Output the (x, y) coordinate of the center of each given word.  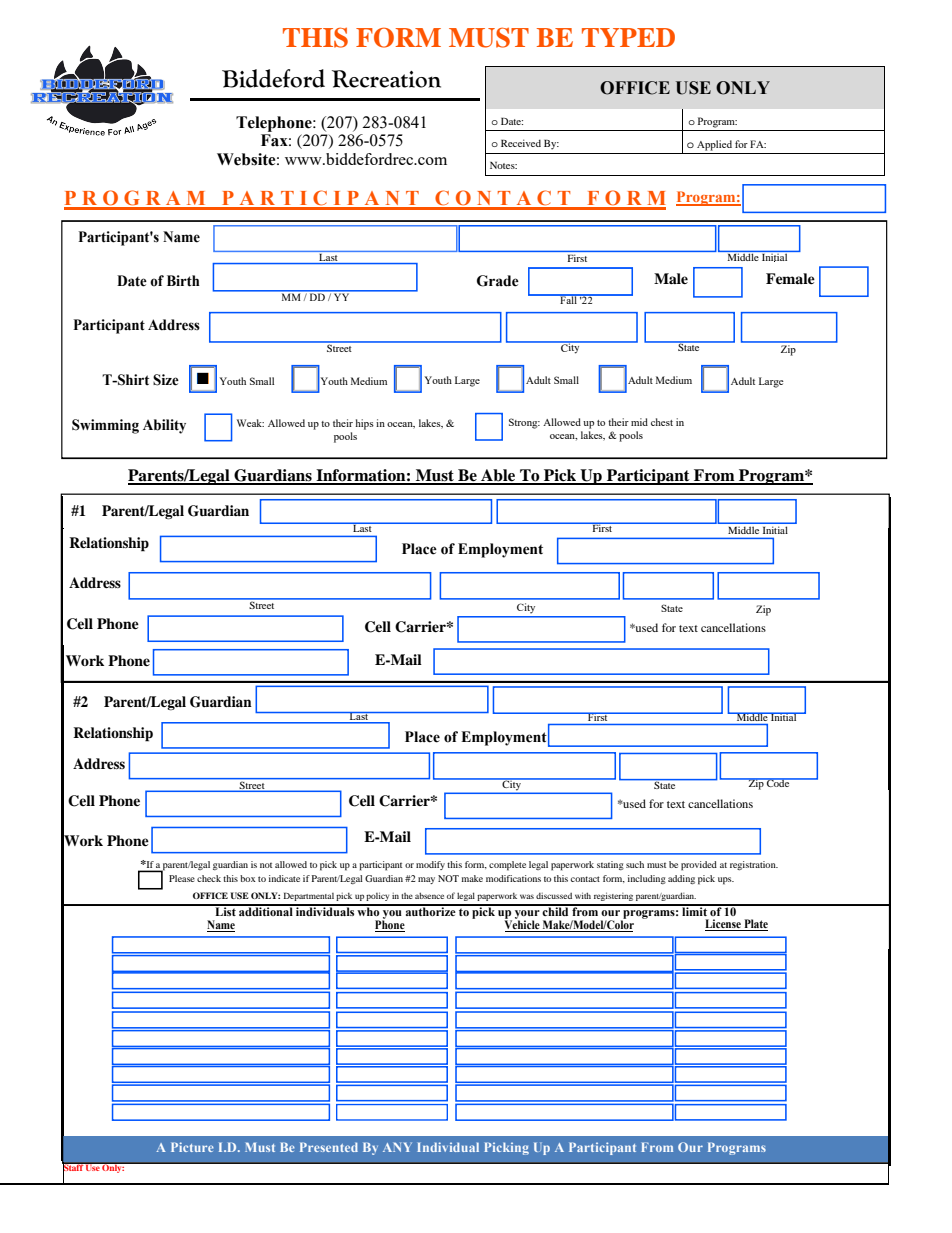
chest (662, 422)
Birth (183, 281)
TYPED (628, 37)
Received (521, 143)
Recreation (386, 79)
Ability (164, 426)
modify (430, 865)
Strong (524, 423)
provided (699, 866)
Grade (498, 281)
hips (364, 424)
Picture (192, 1147)
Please (182, 878)
